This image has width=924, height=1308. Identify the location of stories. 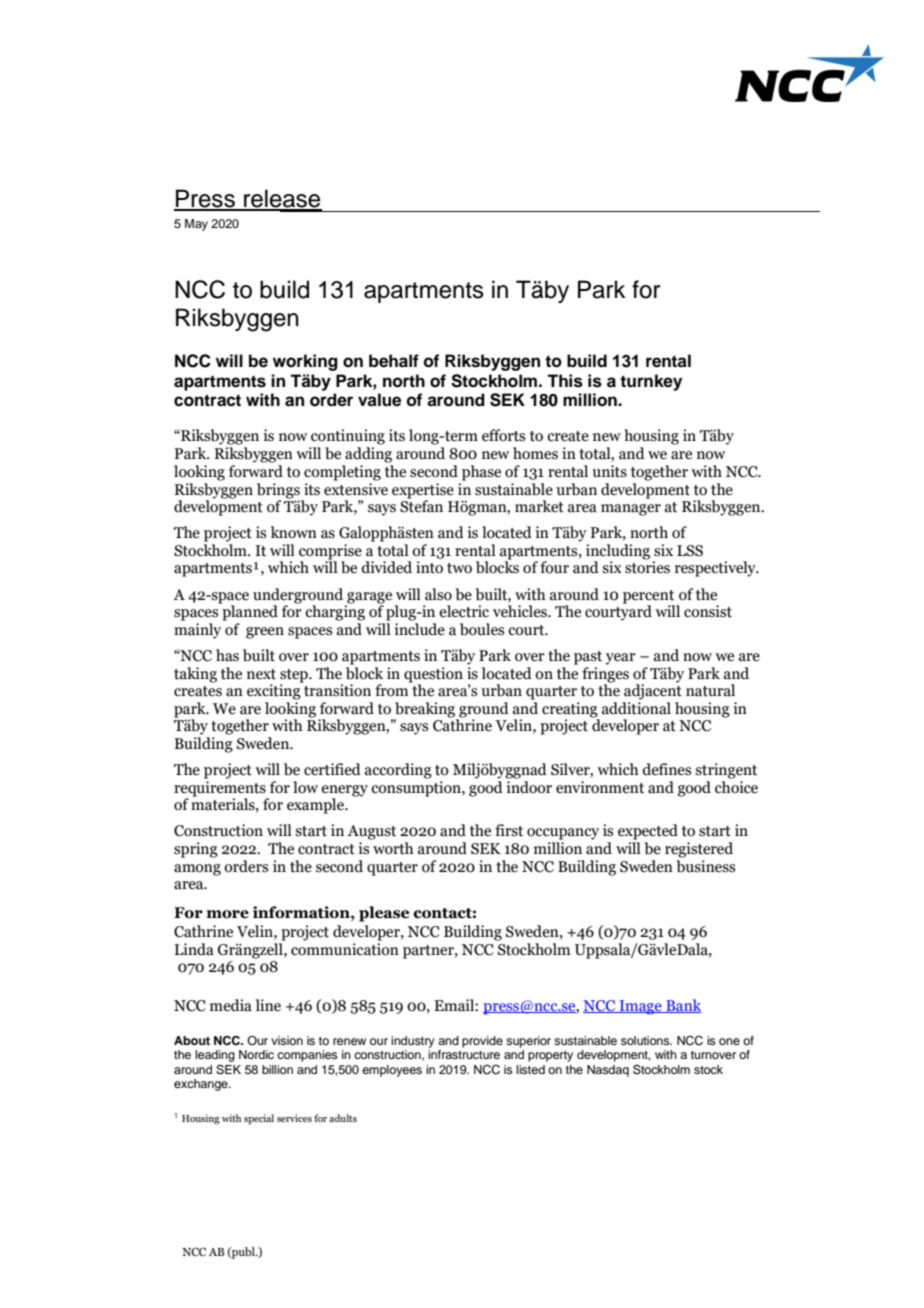
(647, 566).
